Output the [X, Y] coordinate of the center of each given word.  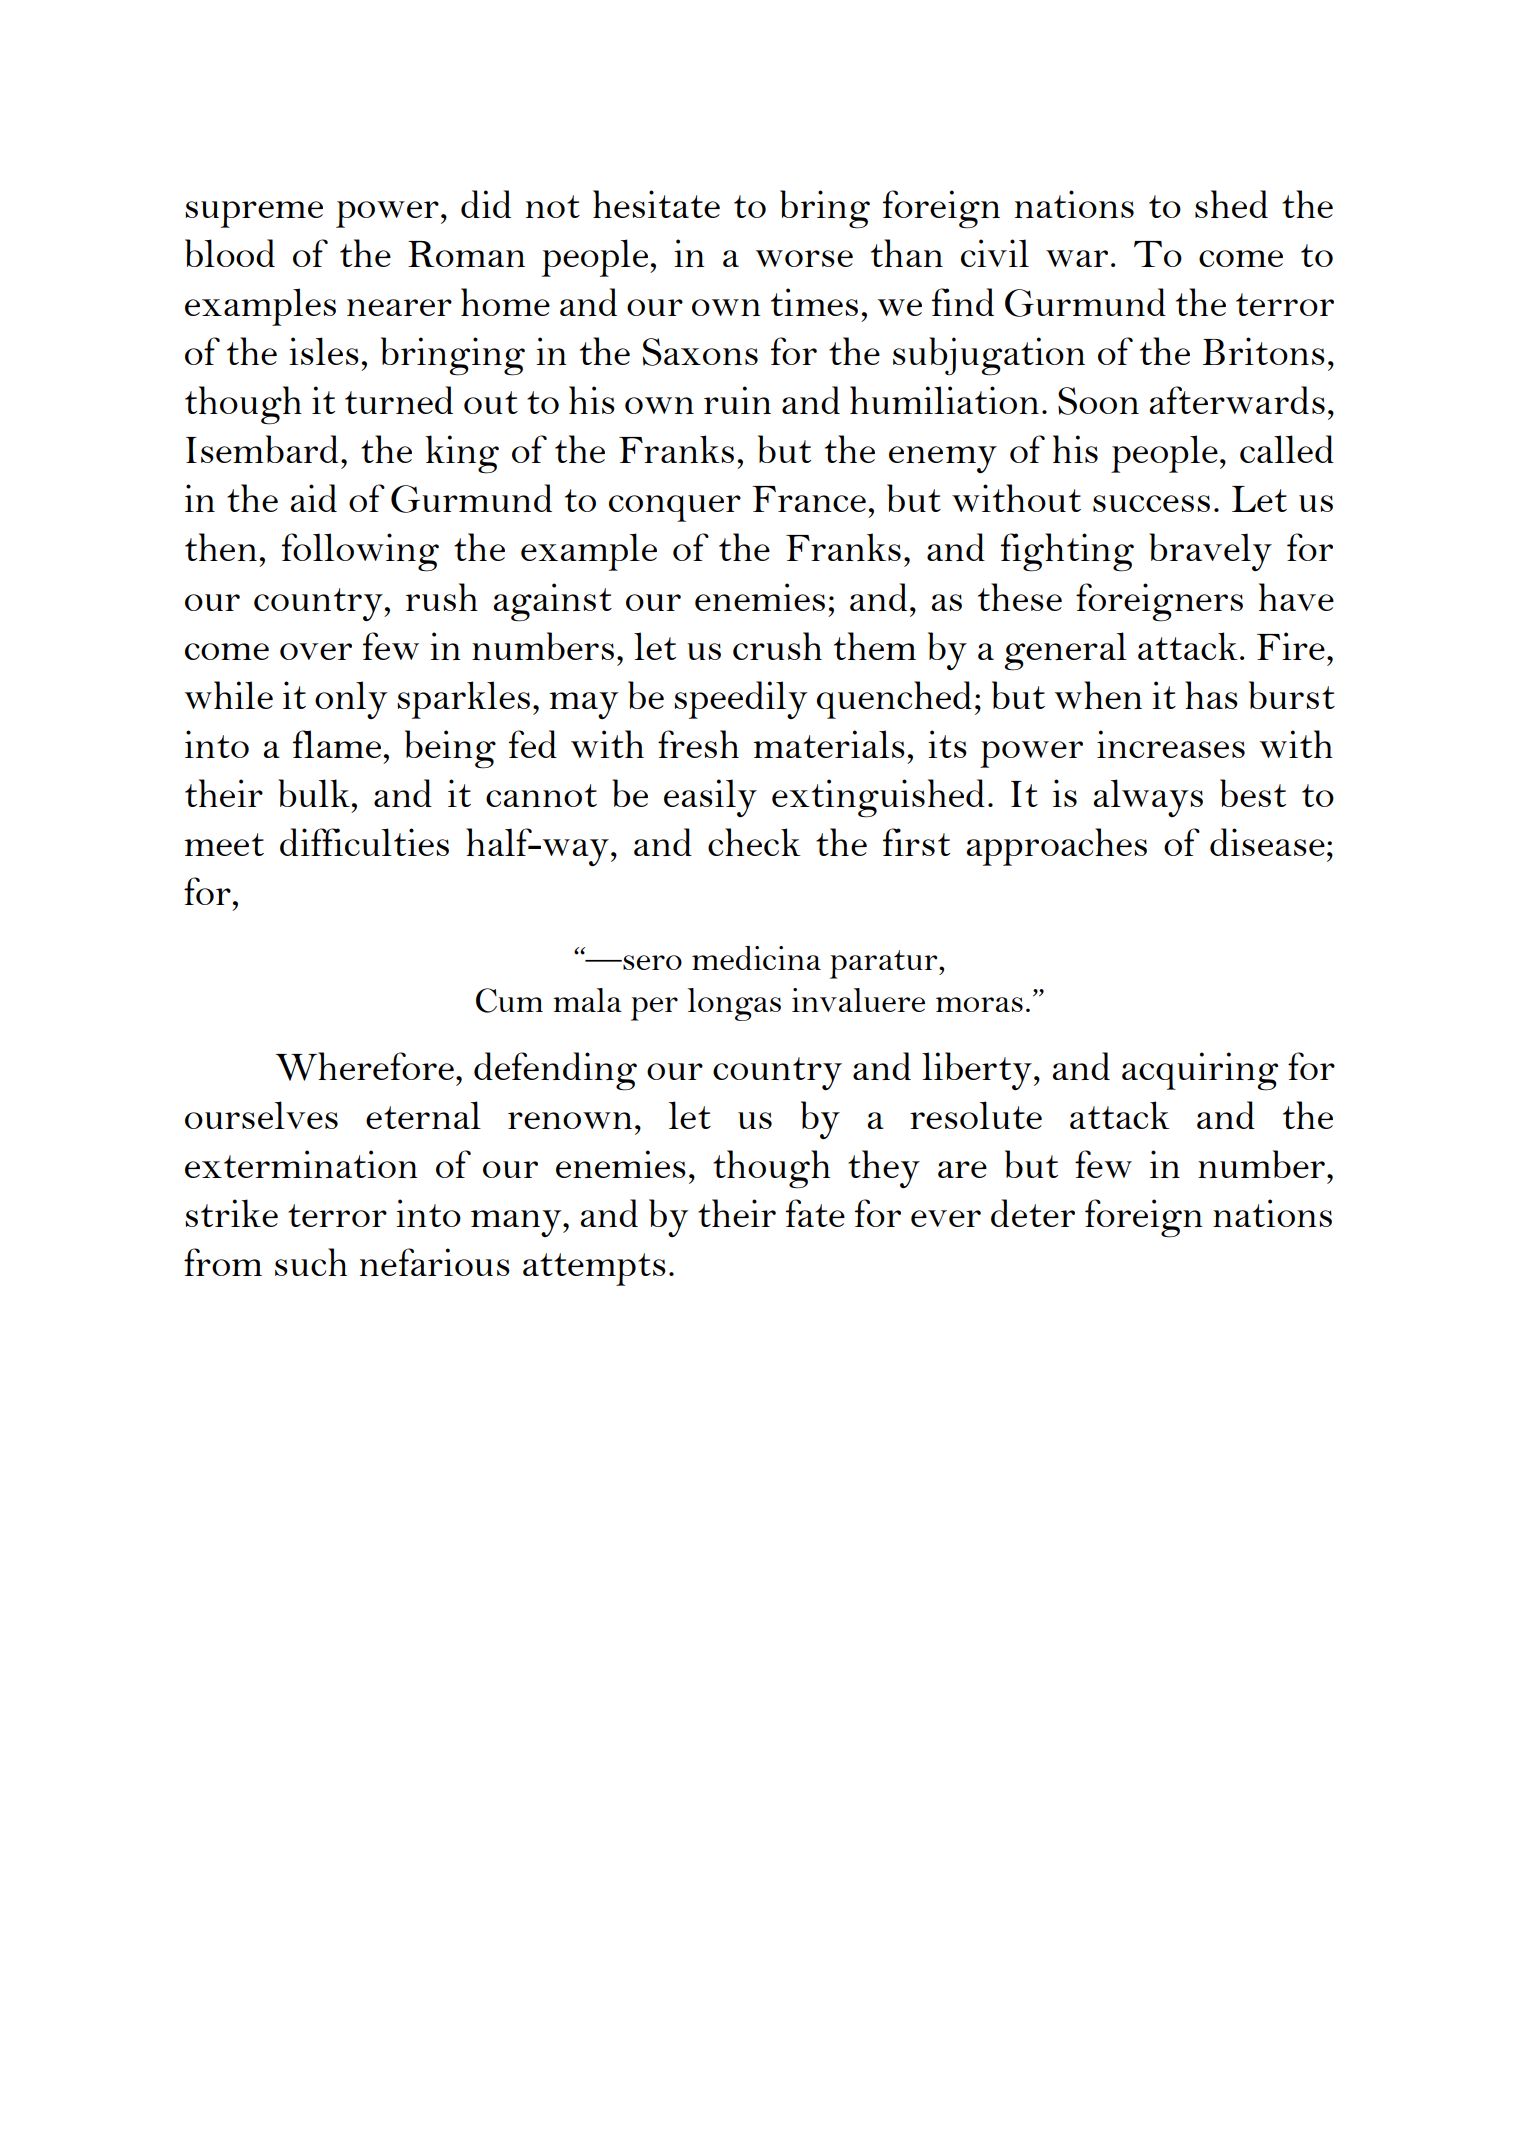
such [311, 1262]
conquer [675, 508]
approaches [1056, 847]
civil [995, 253]
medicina [756, 958]
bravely [1210, 552]
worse [804, 258]
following [360, 552]
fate [815, 1213]
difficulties [364, 842]
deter [1033, 1213]
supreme [254, 214]
